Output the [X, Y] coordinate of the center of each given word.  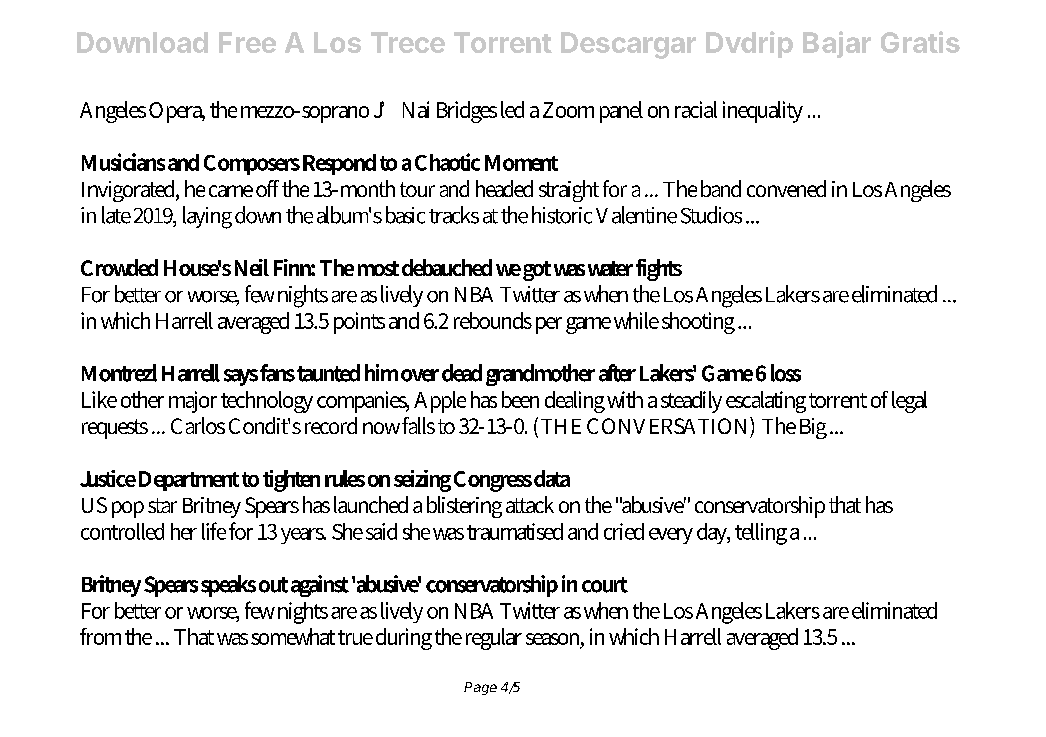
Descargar [628, 45]
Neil [252, 267]
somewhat [293, 636]
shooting [698, 323]
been [520, 399]
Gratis [920, 42]
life [214, 531]
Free [247, 42]
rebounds [493, 320]
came [231, 191]
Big [813, 428]
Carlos [198, 425]
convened [786, 188]
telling [761, 534]
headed [504, 188]
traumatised [515, 531]
